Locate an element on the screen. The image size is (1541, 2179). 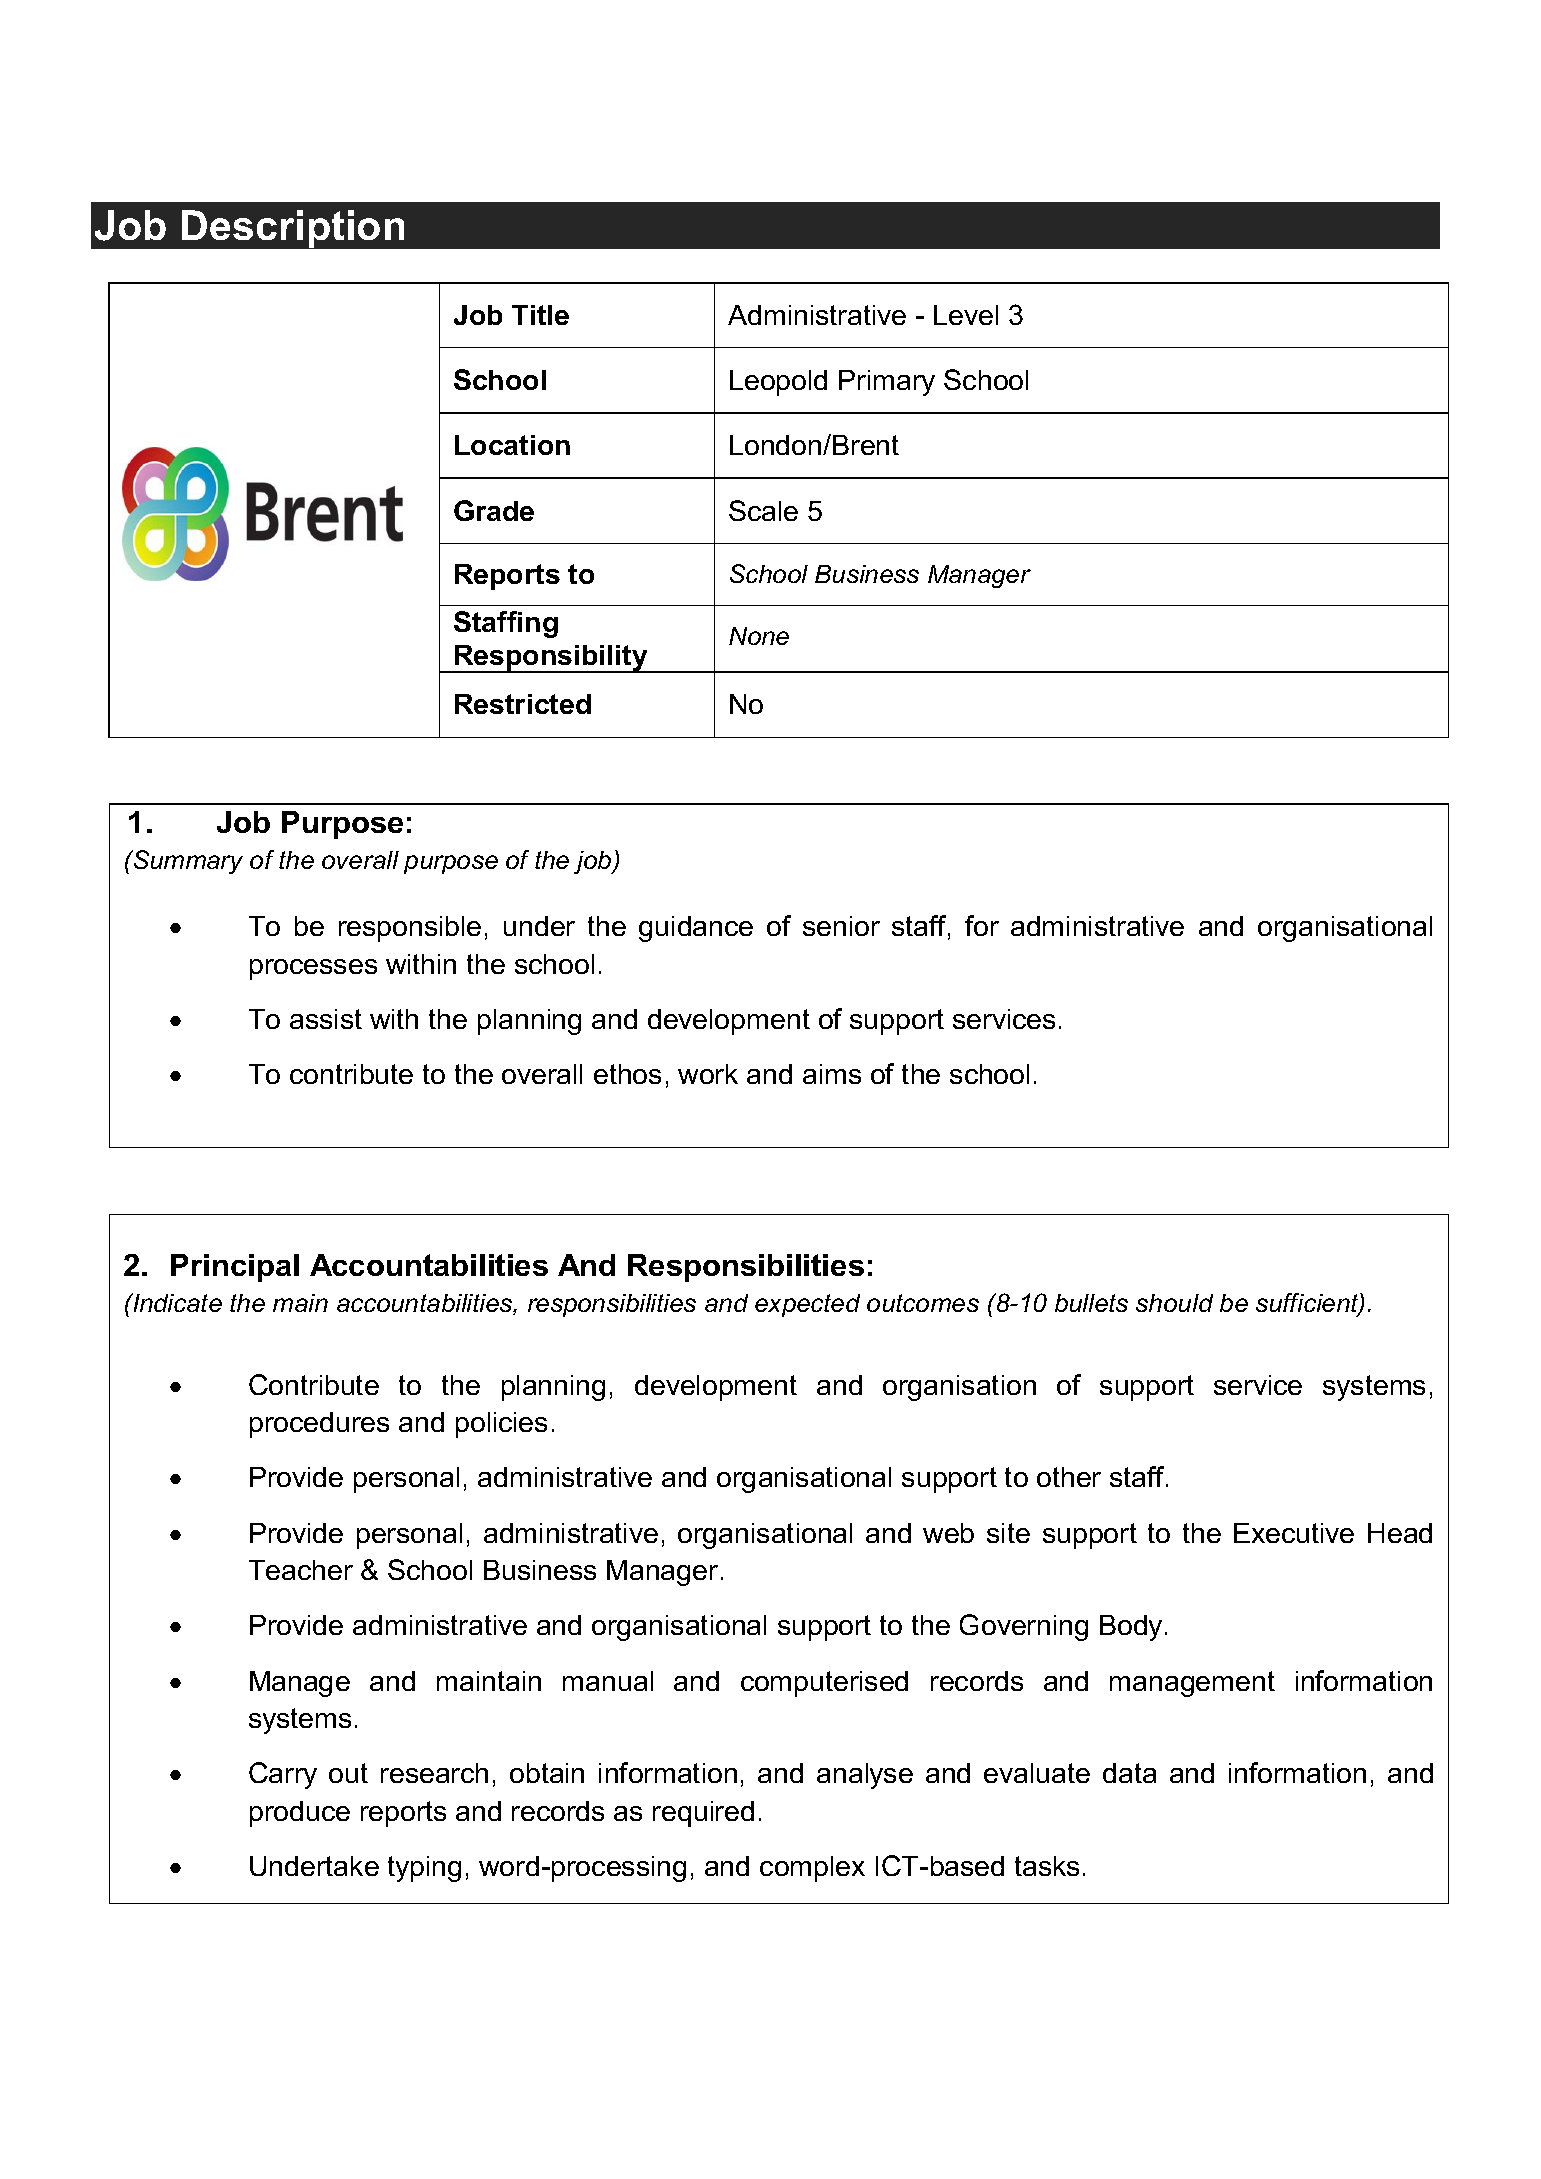
senior is located at coordinates (841, 926).
